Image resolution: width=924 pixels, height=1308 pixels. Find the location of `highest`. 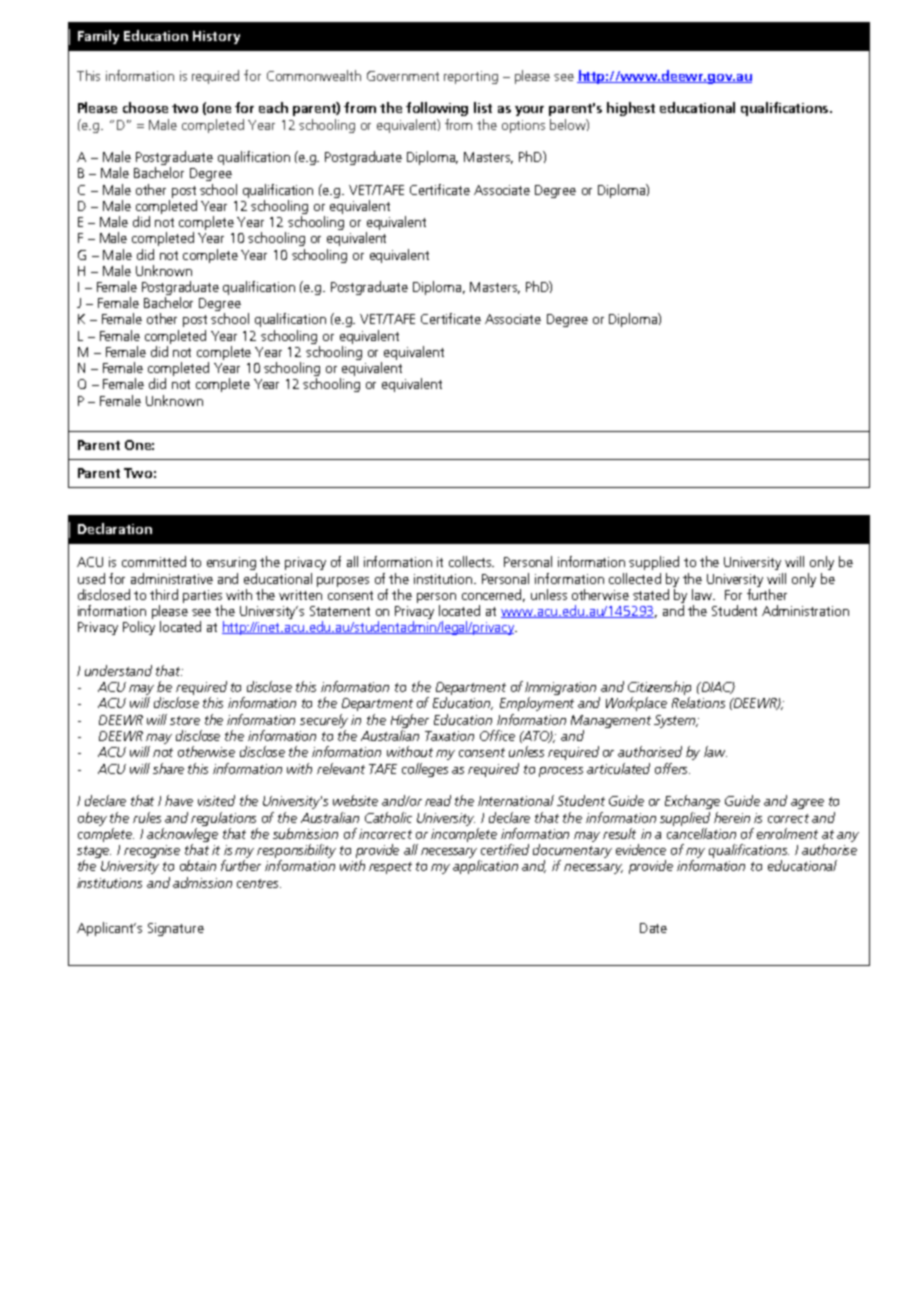

highest is located at coordinates (631, 109).
